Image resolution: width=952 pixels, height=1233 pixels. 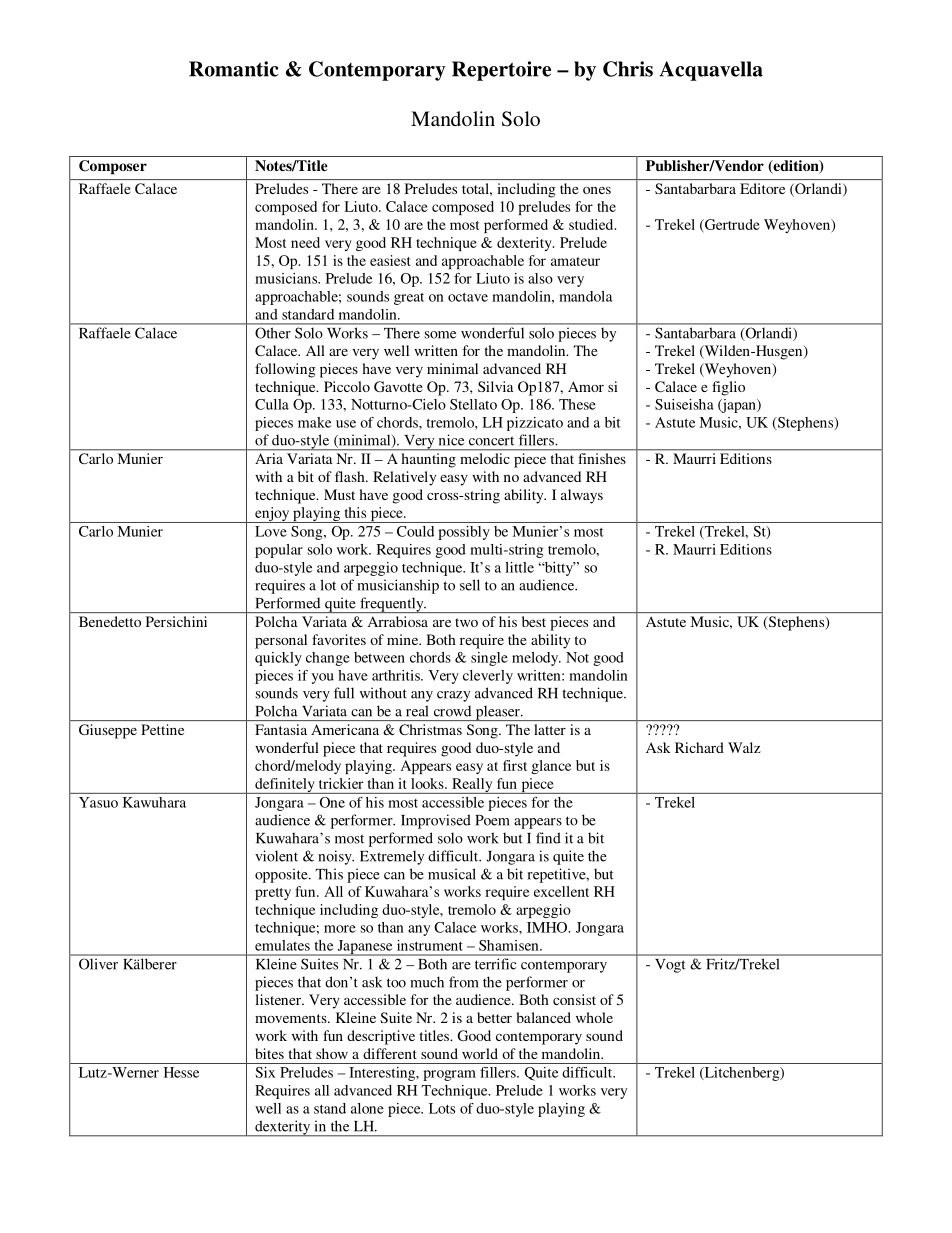 I want to click on sell, so click(x=470, y=585).
